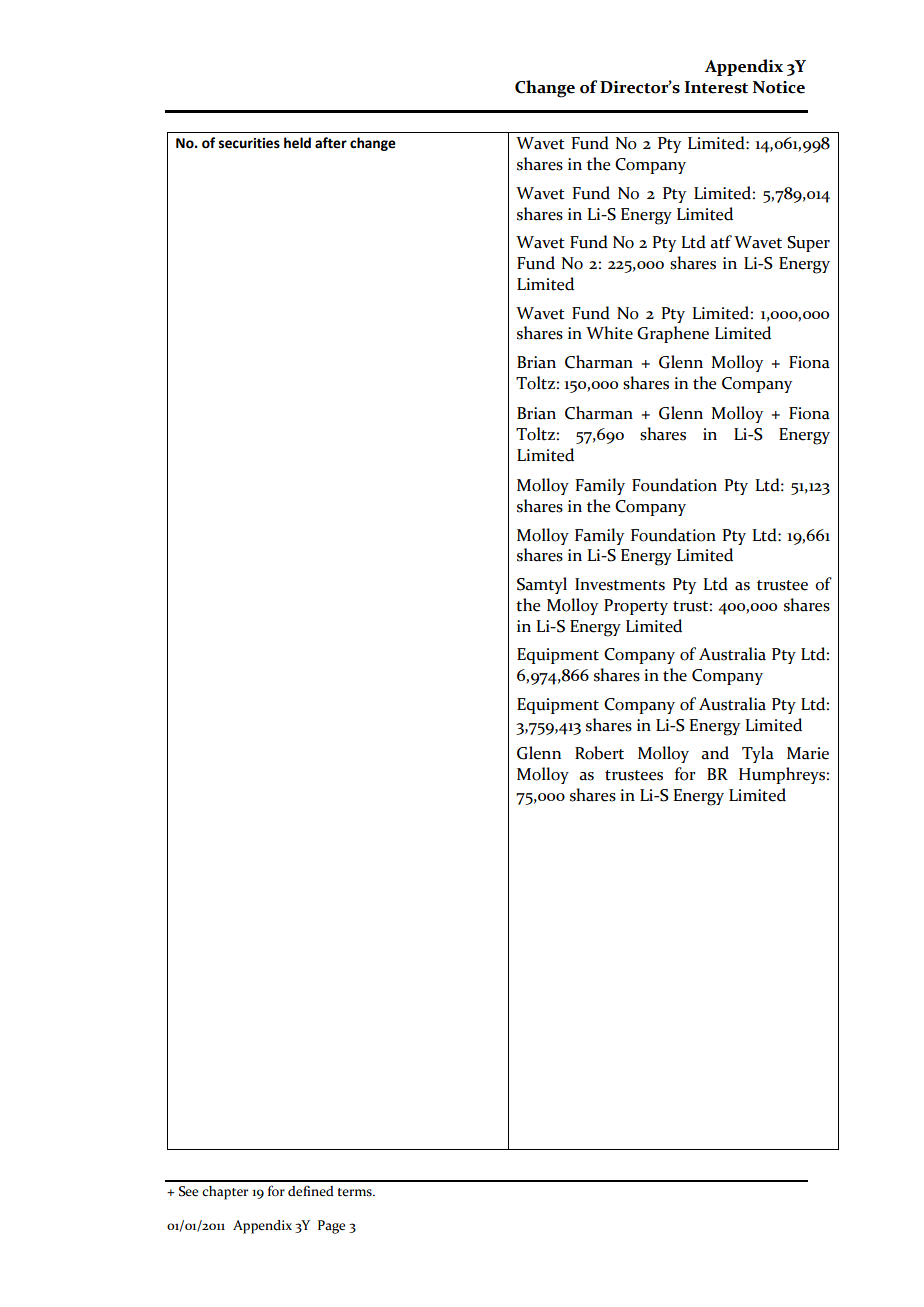  I want to click on Investments, so click(620, 584).
